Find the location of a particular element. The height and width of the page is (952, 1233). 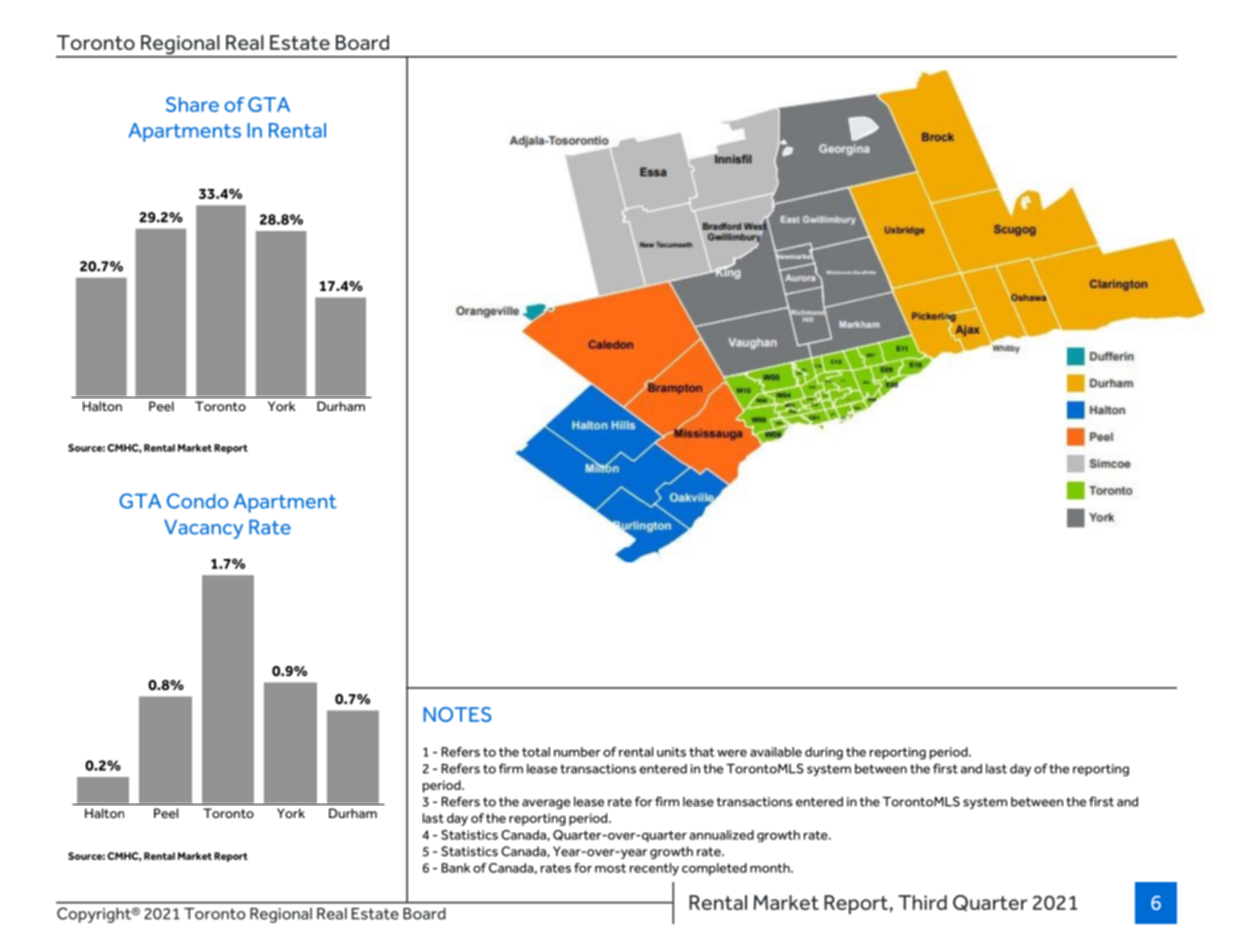

Condo is located at coordinates (197, 501).
